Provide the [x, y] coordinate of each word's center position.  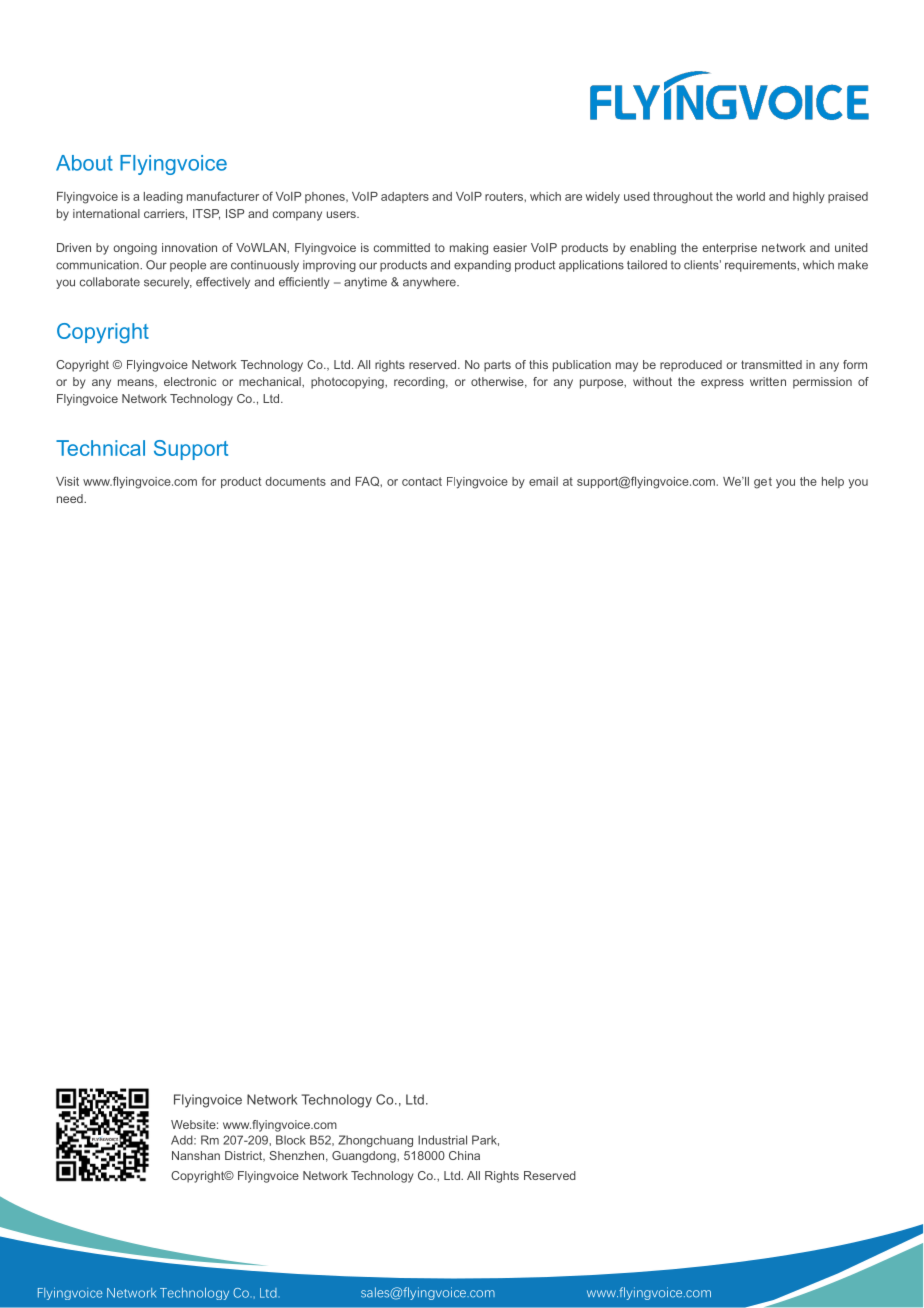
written [768, 381]
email [543, 481]
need [71, 498]
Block [291, 1140]
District [245, 1156]
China [464, 1155]
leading [163, 198]
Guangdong [365, 1157]
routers [505, 196]
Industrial [442, 1140]
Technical [100, 448]
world [750, 196]
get [763, 483]
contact [422, 481]
